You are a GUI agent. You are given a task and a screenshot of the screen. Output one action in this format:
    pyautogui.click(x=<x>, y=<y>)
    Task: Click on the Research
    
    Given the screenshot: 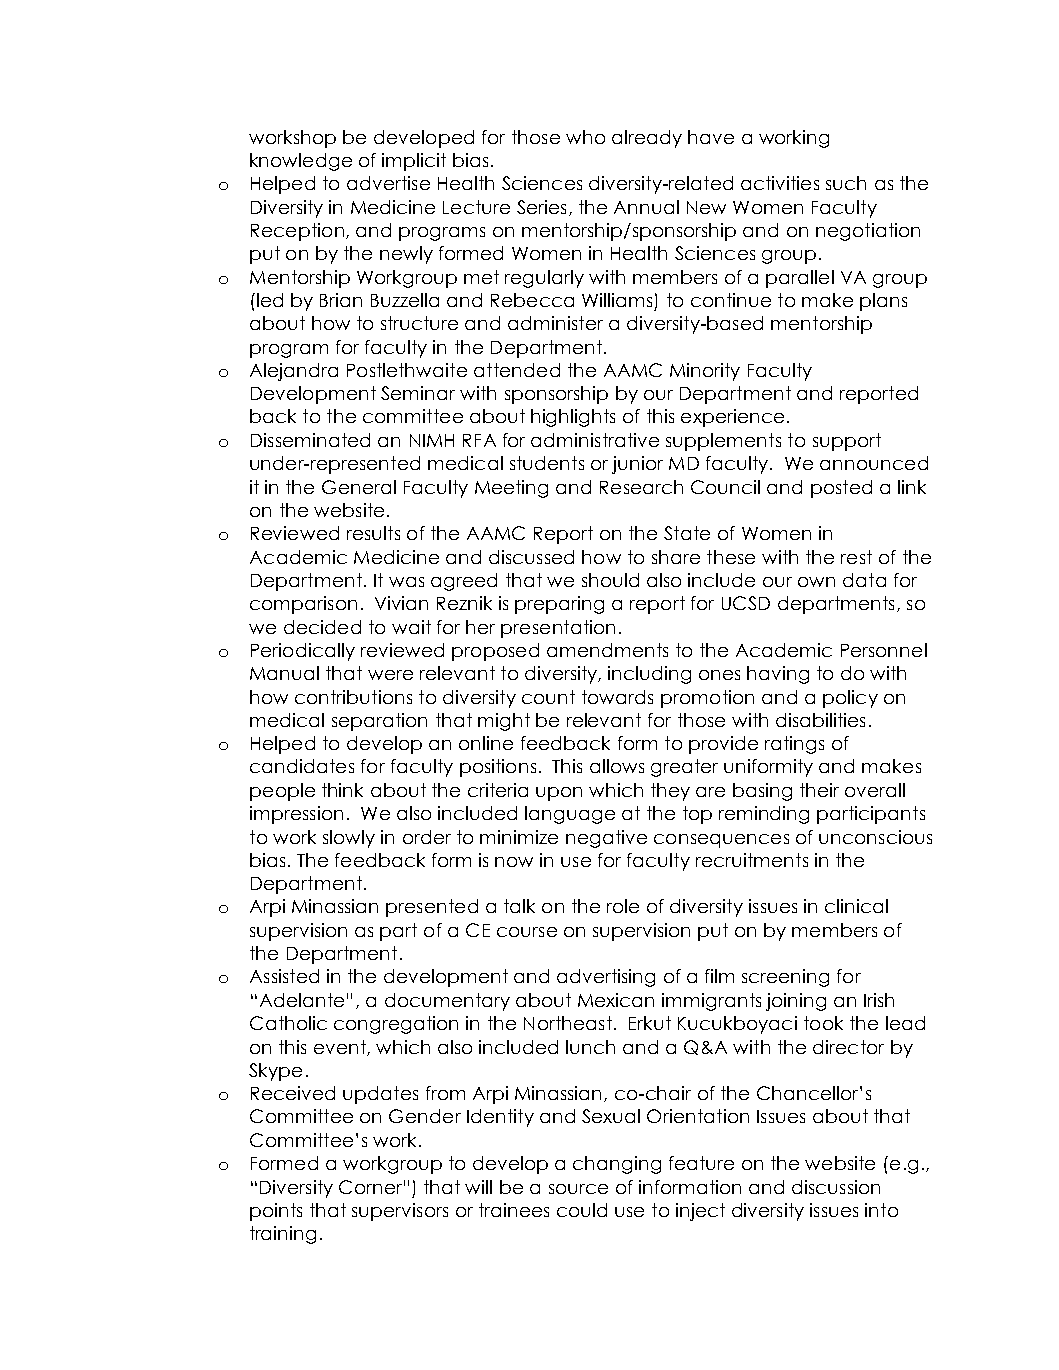 What is the action you would take?
    pyautogui.click(x=641, y=487)
